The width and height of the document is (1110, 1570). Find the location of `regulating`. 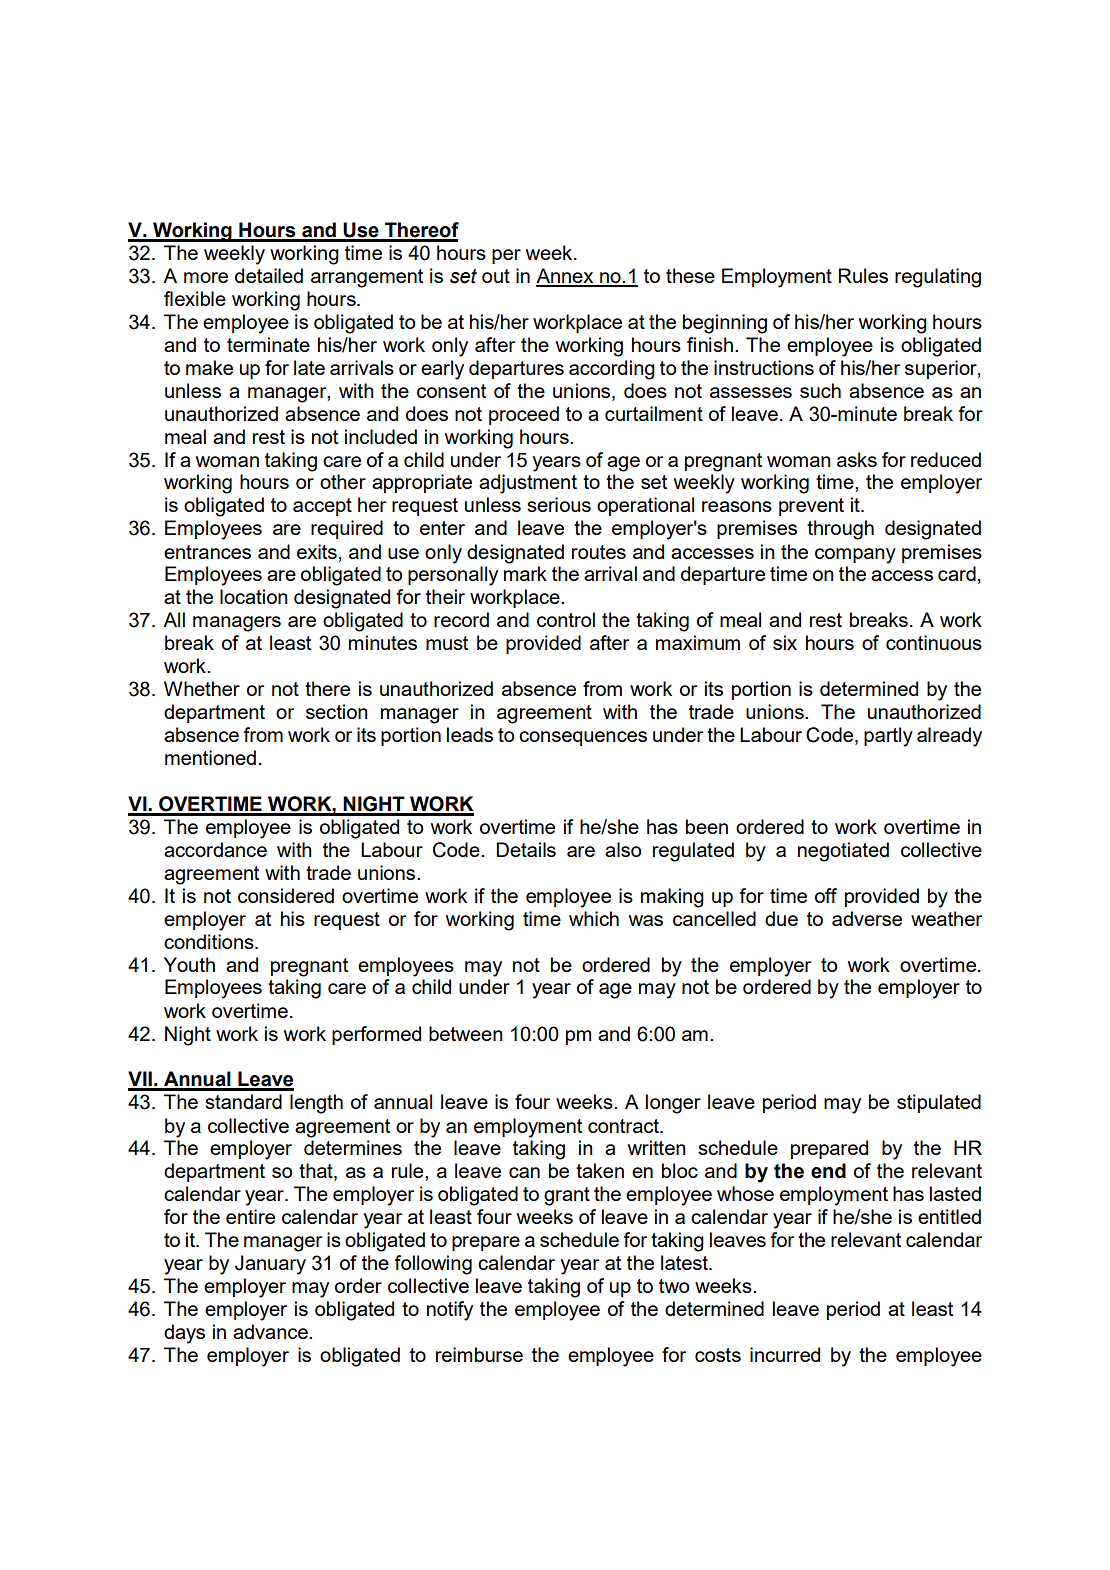

regulating is located at coordinates (938, 278).
